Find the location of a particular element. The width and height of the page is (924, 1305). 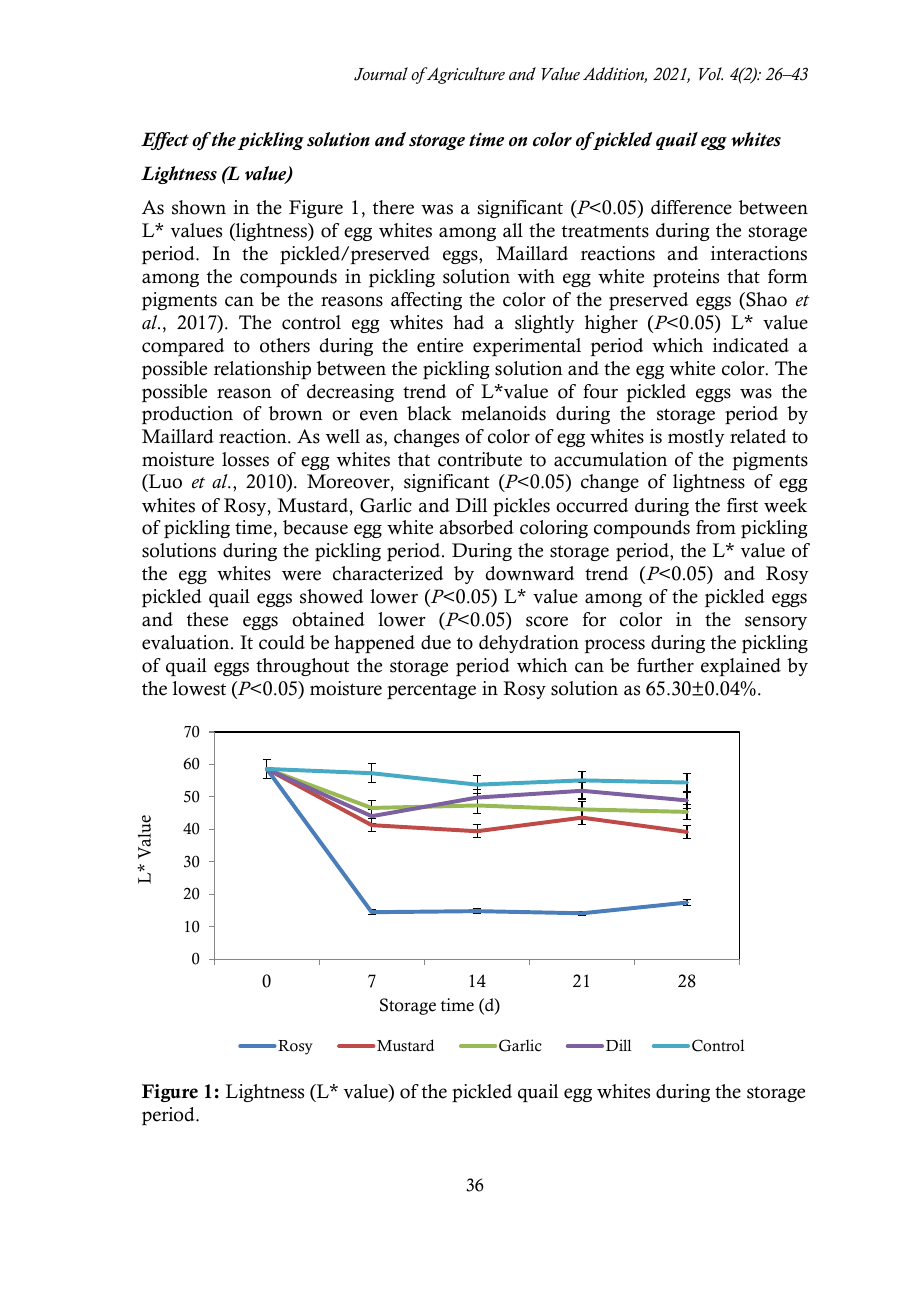

percentage is located at coordinates (431, 691).
